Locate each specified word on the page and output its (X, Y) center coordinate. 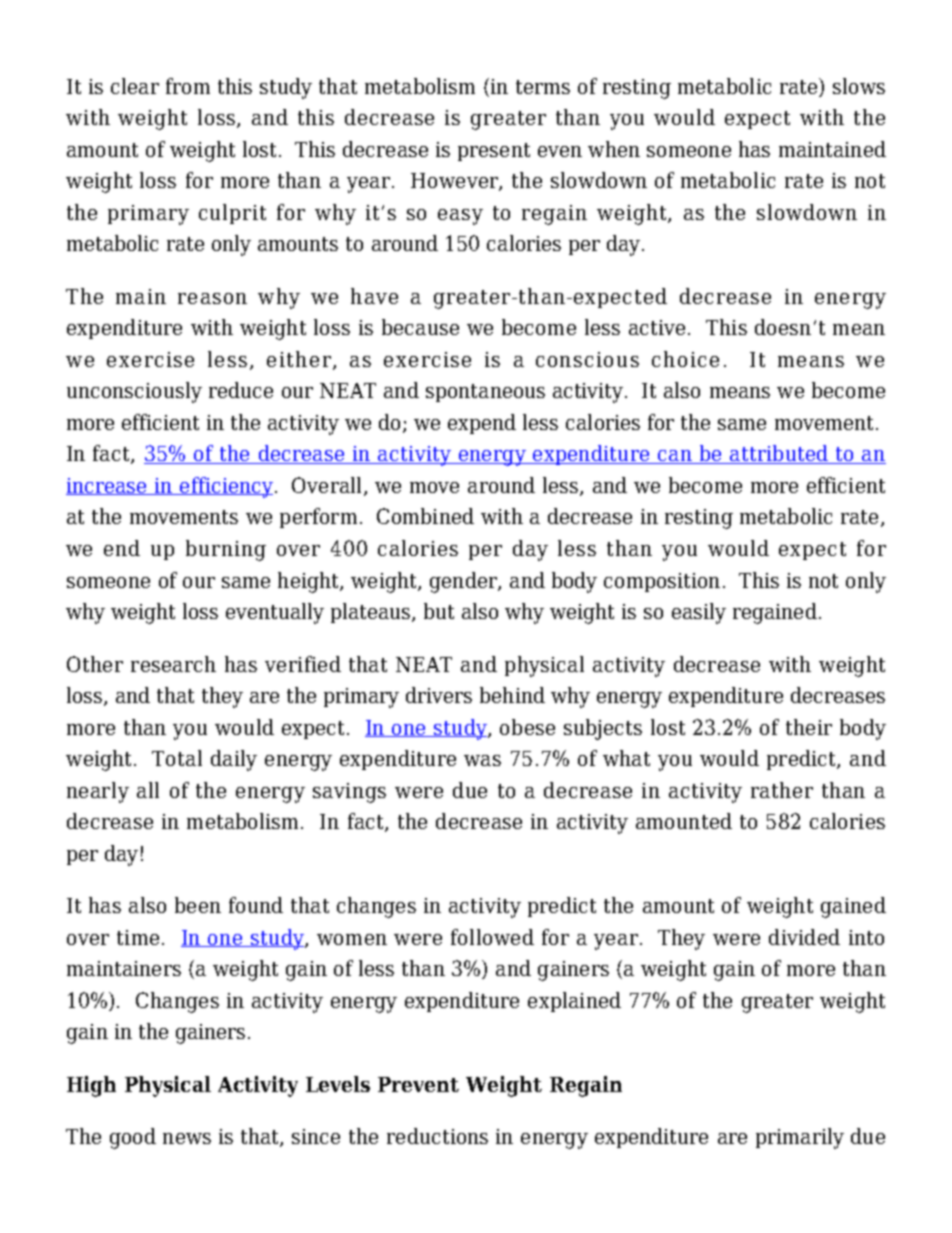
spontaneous (485, 393)
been (198, 905)
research (173, 664)
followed (492, 937)
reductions (437, 1136)
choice (685, 359)
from (188, 86)
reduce (241, 390)
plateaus (372, 613)
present (494, 152)
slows (859, 86)
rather (782, 790)
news (187, 1138)
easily (699, 613)
